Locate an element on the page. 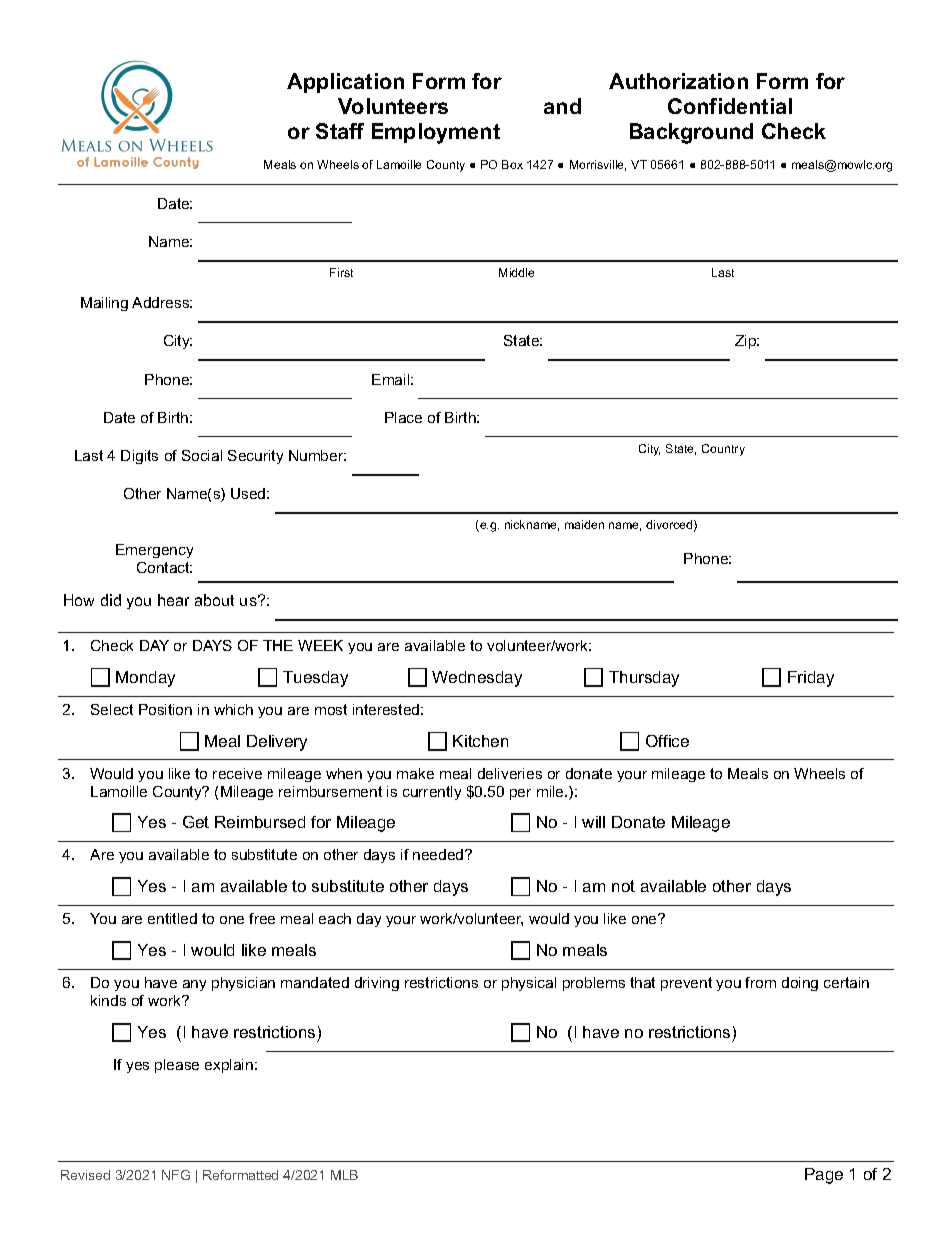 The height and width of the image is (1233, 952). hear is located at coordinates (173, 600).
